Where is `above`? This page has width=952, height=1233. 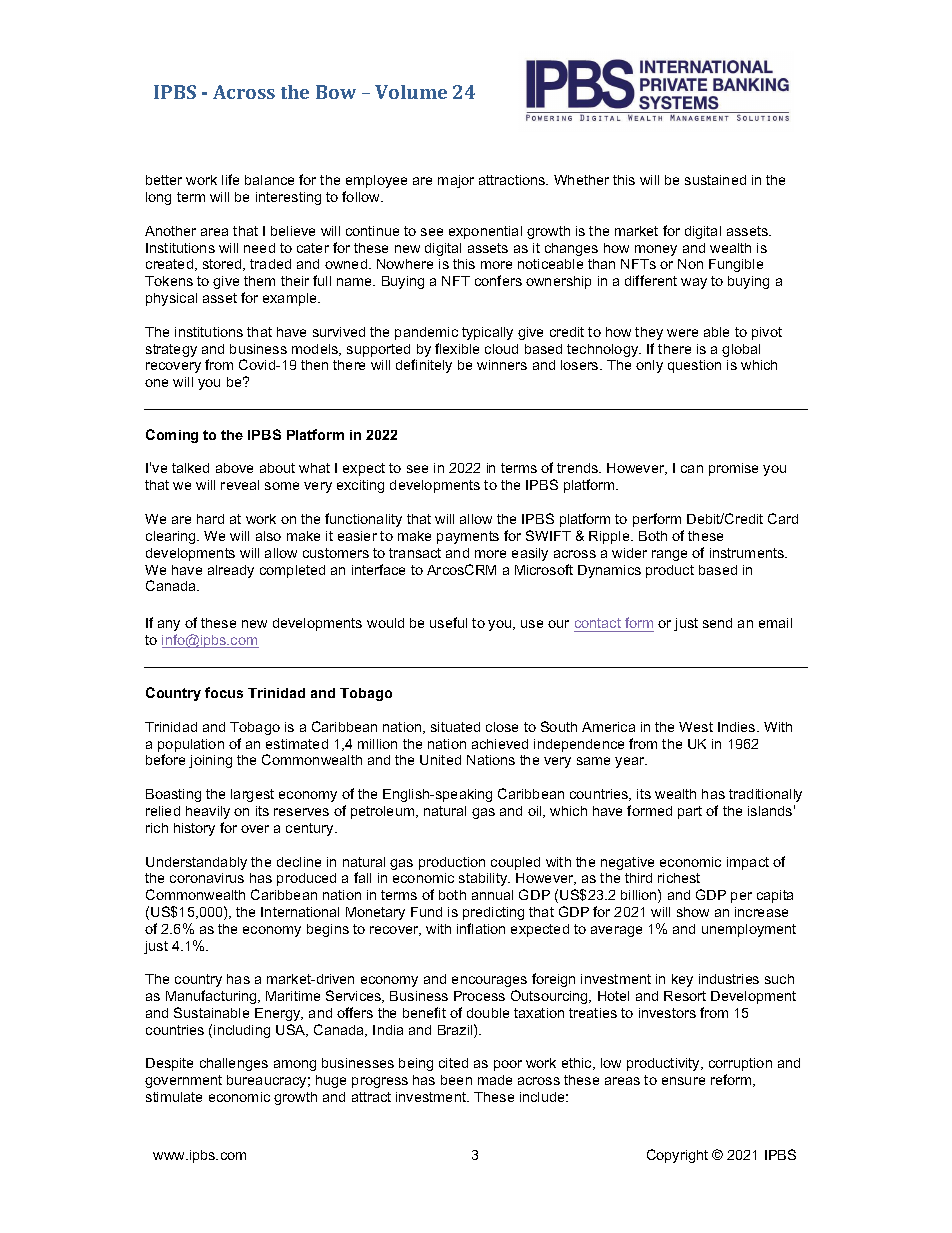
above is located at coordinates (234, 468).
